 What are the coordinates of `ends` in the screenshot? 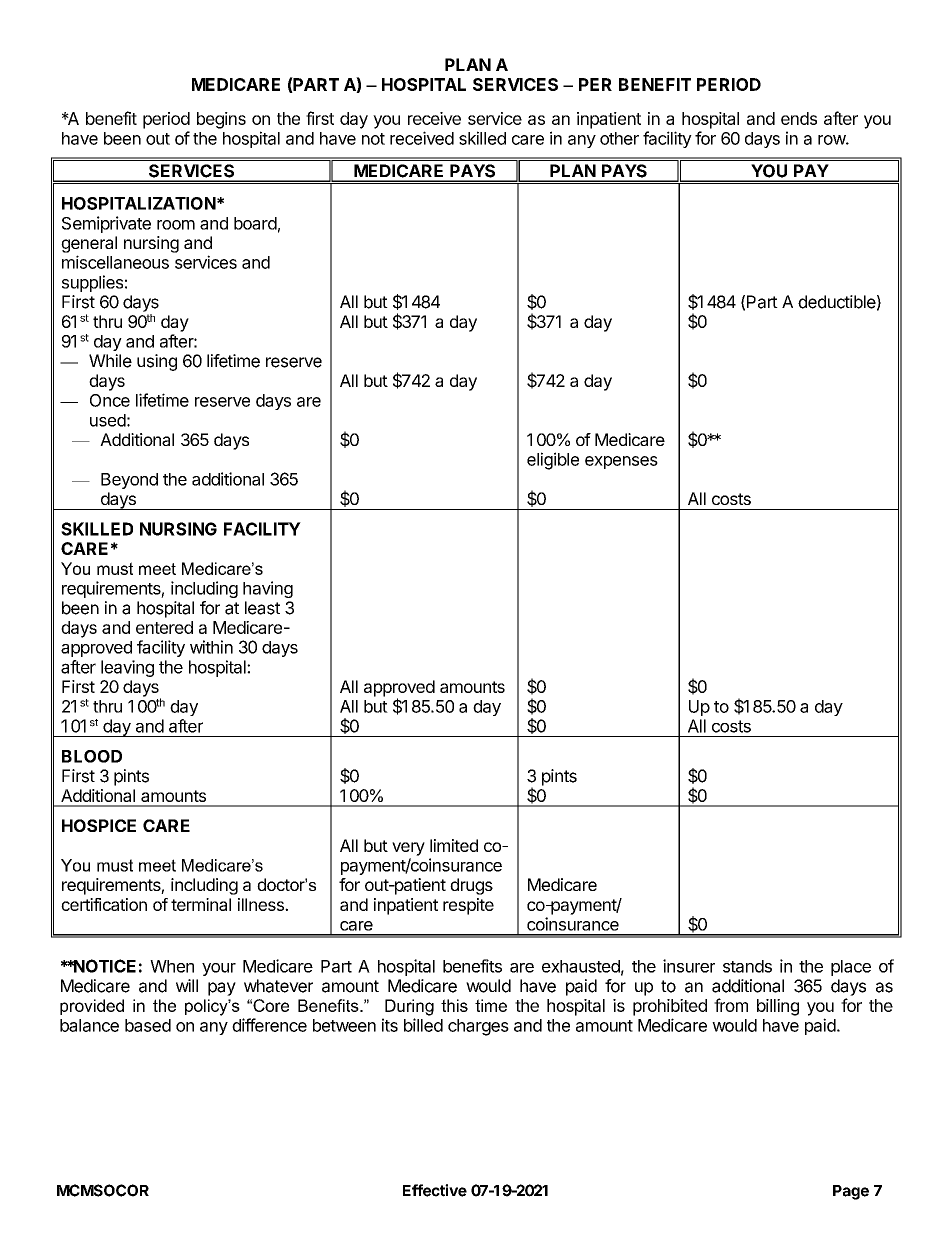 It's located at (799, 118).
